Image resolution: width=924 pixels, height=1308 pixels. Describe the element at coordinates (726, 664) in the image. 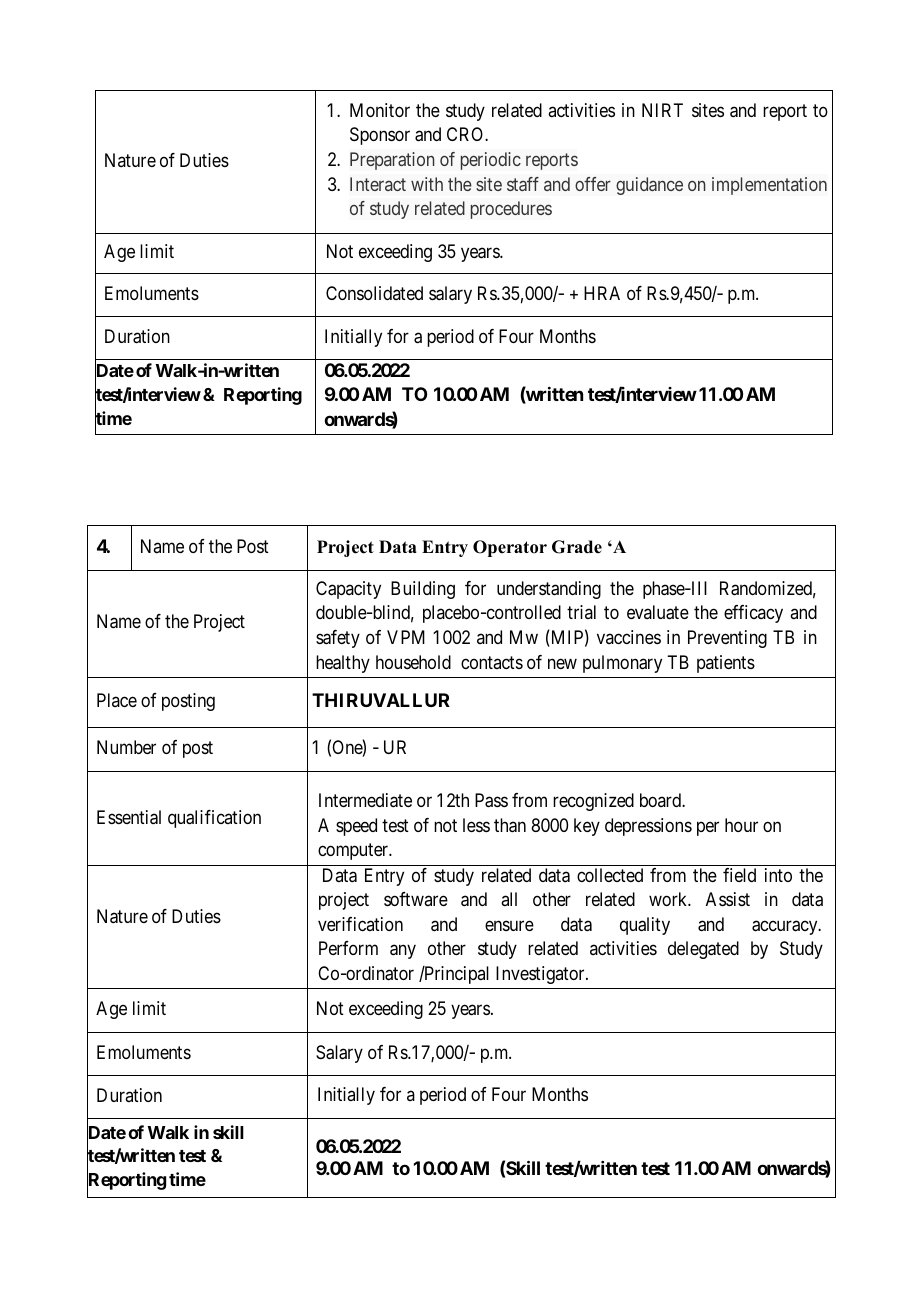

I see `patients` at that location.
